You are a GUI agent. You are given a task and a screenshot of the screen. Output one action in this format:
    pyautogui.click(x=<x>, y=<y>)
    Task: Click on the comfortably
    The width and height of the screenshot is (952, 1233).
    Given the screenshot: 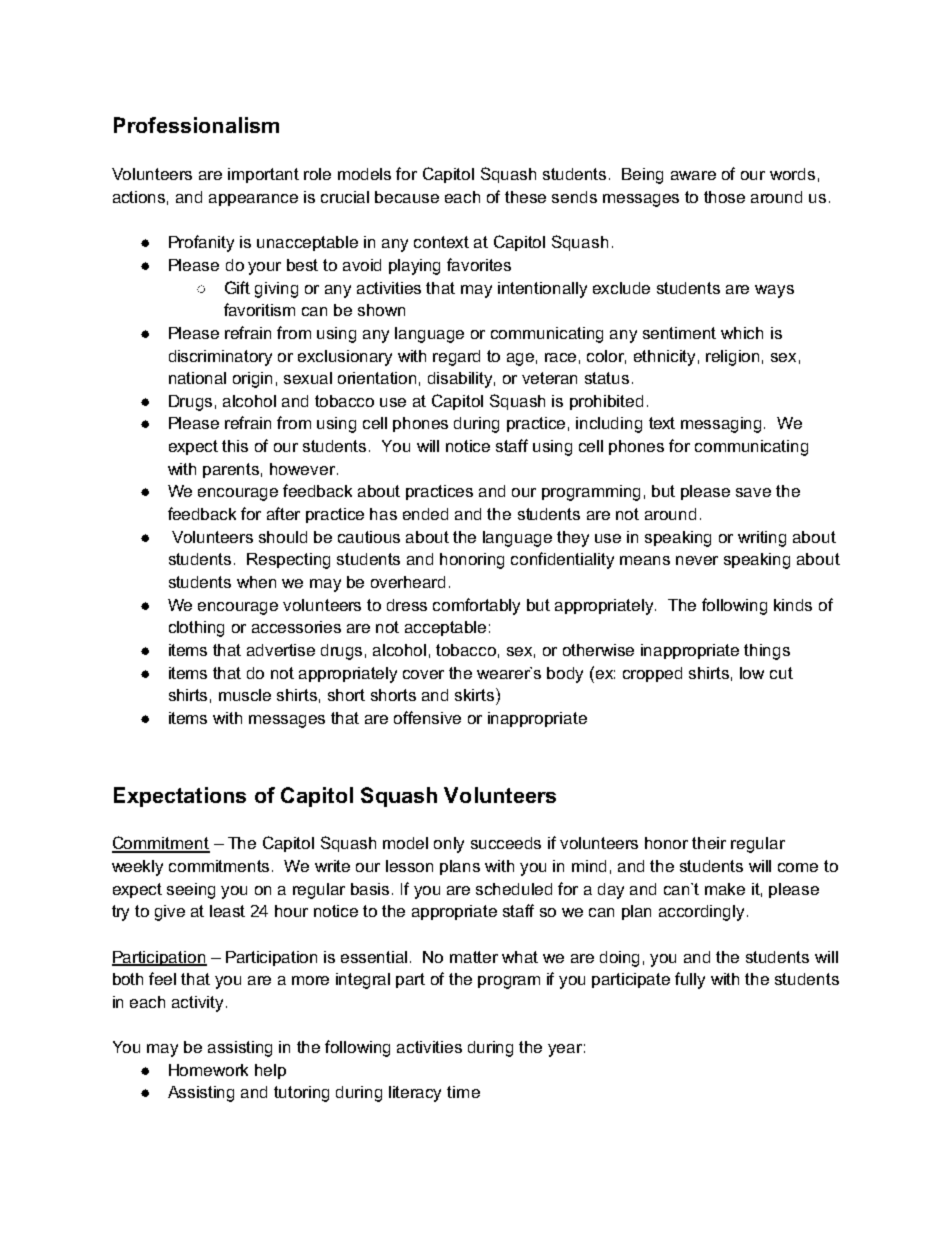 What is the action you would take?
    pyautogui.click(x=476, y=606)
